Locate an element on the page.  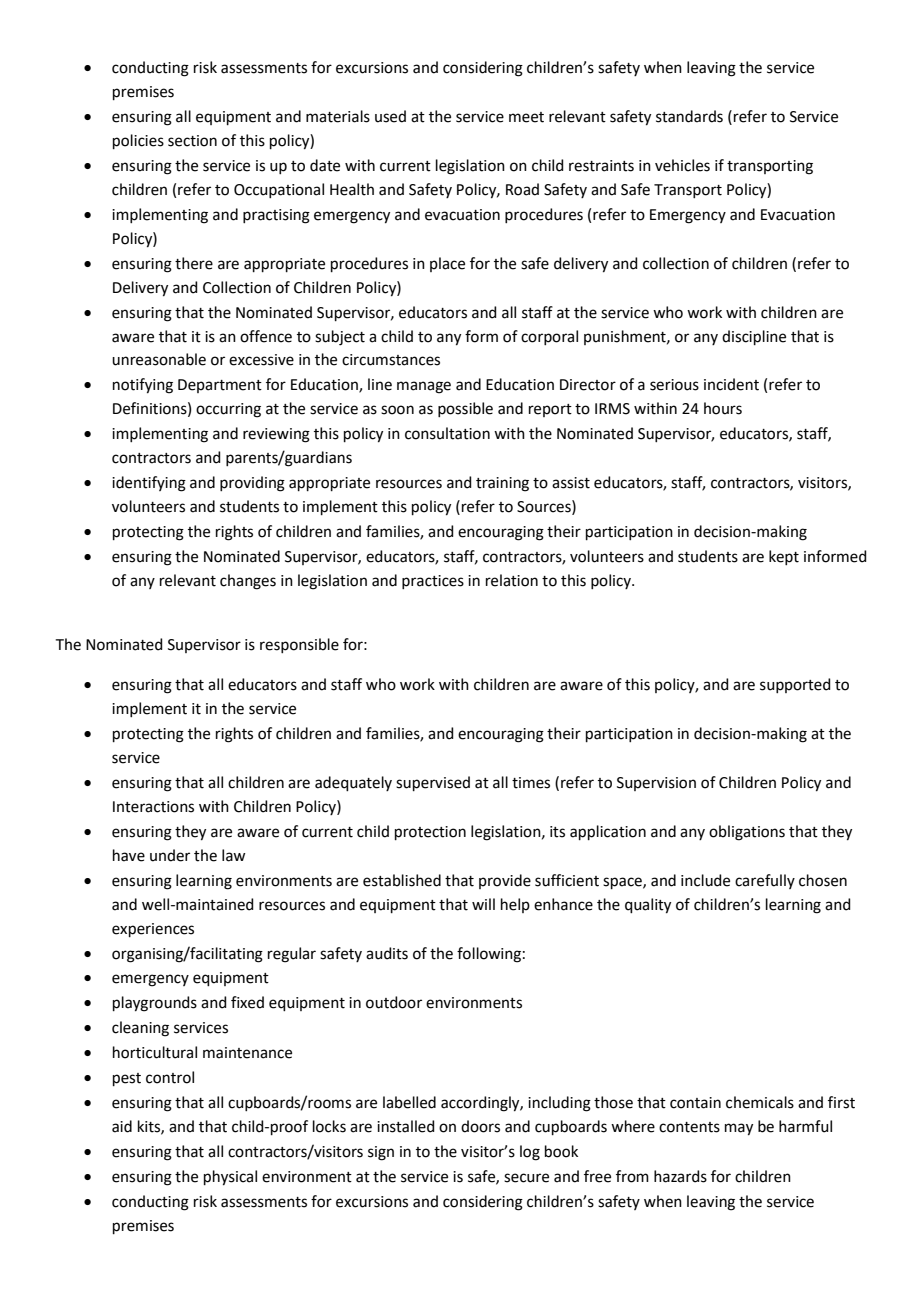
supported is located at coordinates (795, 685).
